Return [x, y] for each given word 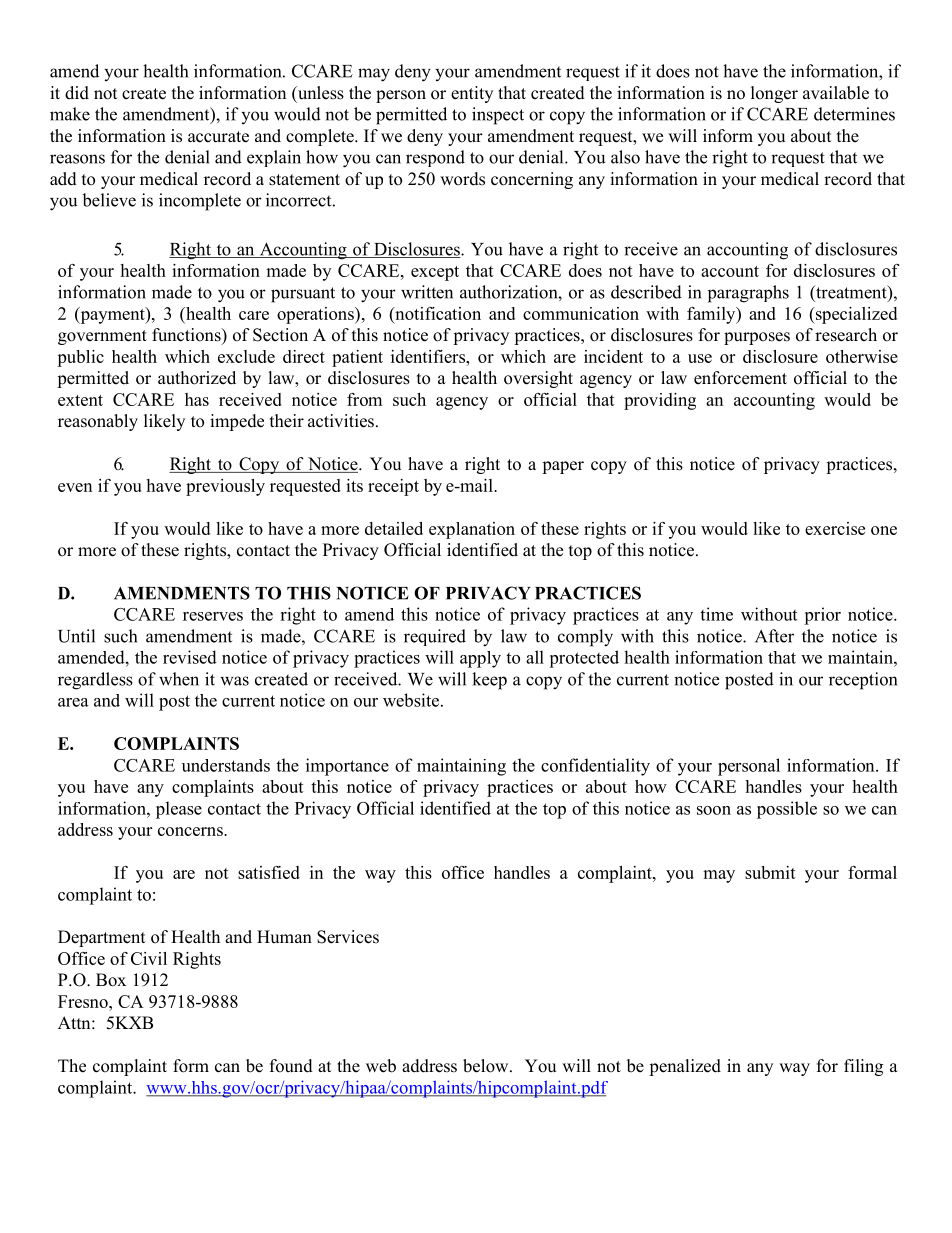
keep [489, 681]
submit [770, 872]
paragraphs [748, 294]
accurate [218, 137]
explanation [472, 530]
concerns [191, 831]
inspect [498, 116]
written [427, 292]
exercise [835, 528]
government [102, 337]
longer [774, 94]
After [774, 636]
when [179, 679]
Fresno [84, 1001]
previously [225, 487]
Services [348, 937]
